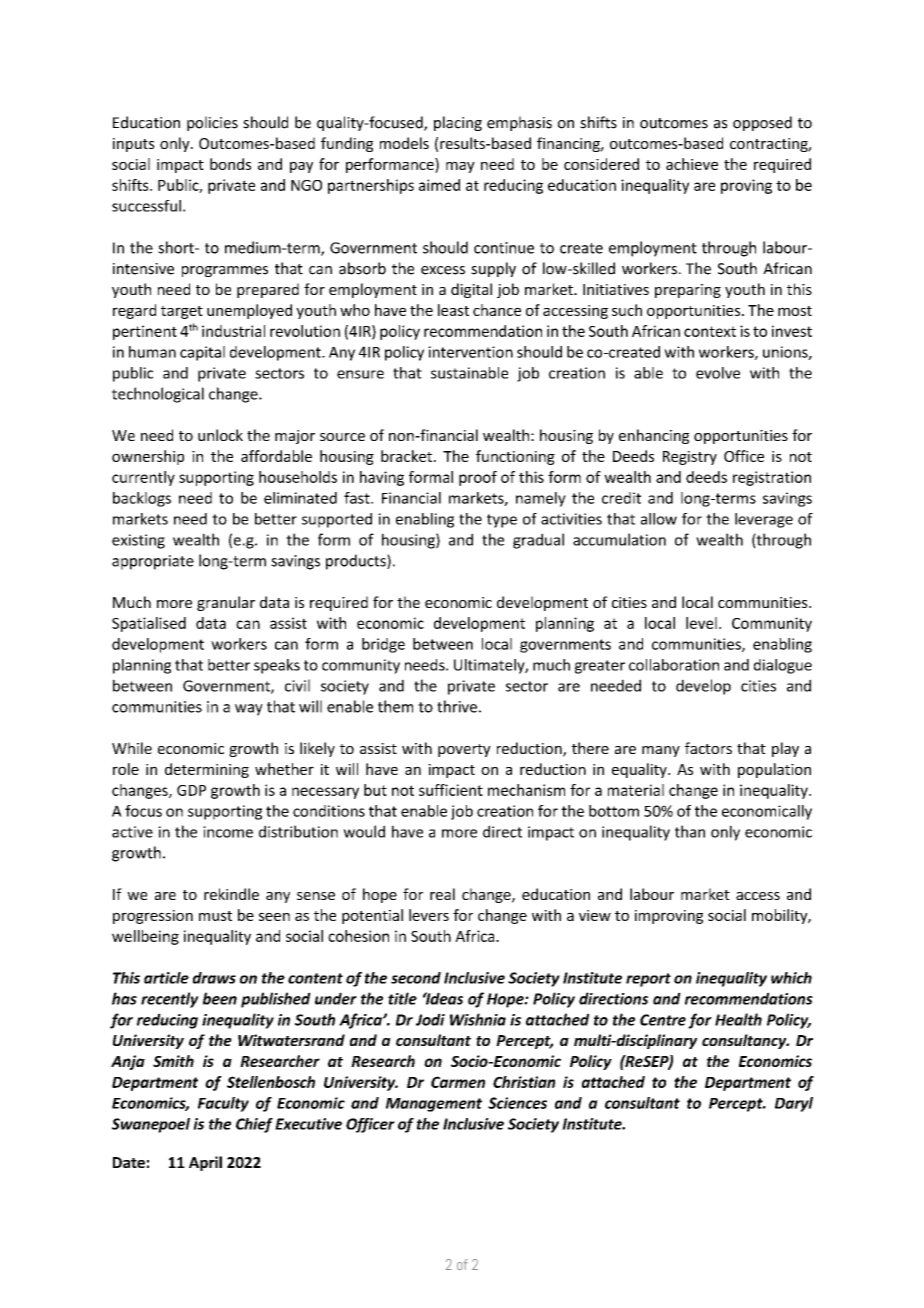  Describe the element at coordinates (202, 353) in the image. I see `capital` at that location.
